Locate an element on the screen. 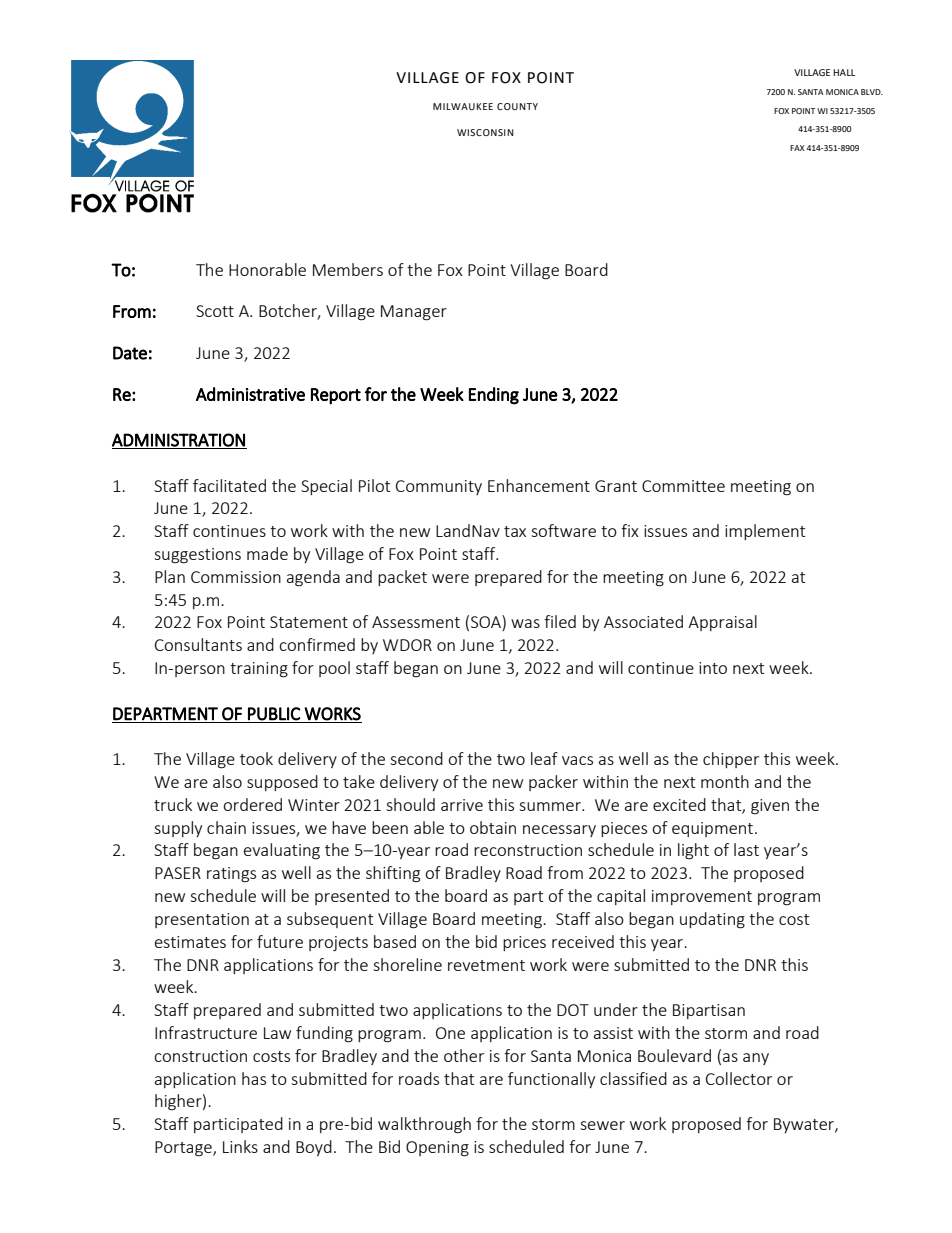 Image resolution: width=952 pixels, height=1233 pixels. Commission is located at coordinates (236, 577).
